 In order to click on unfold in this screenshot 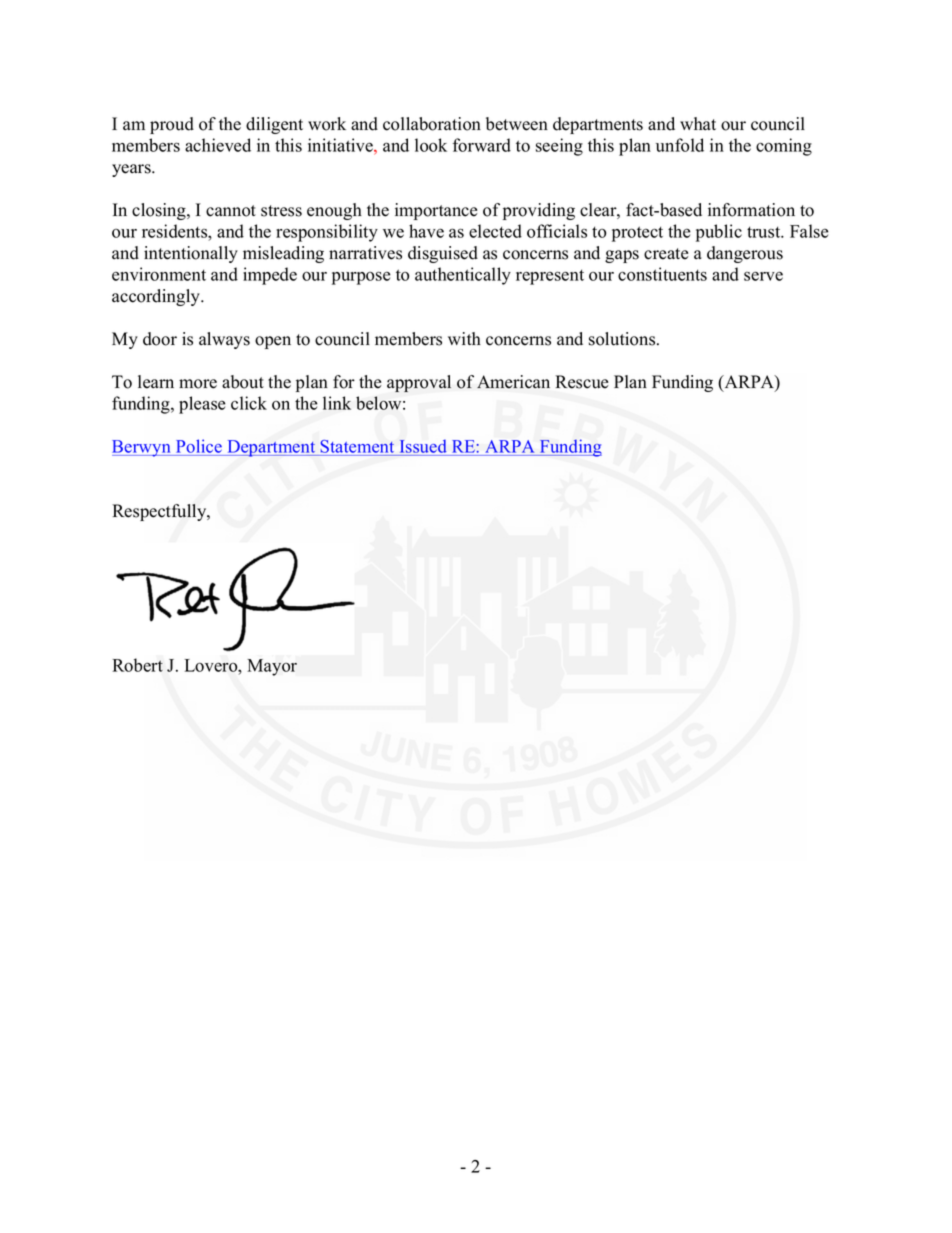, I will do `click(680, 145)`.
